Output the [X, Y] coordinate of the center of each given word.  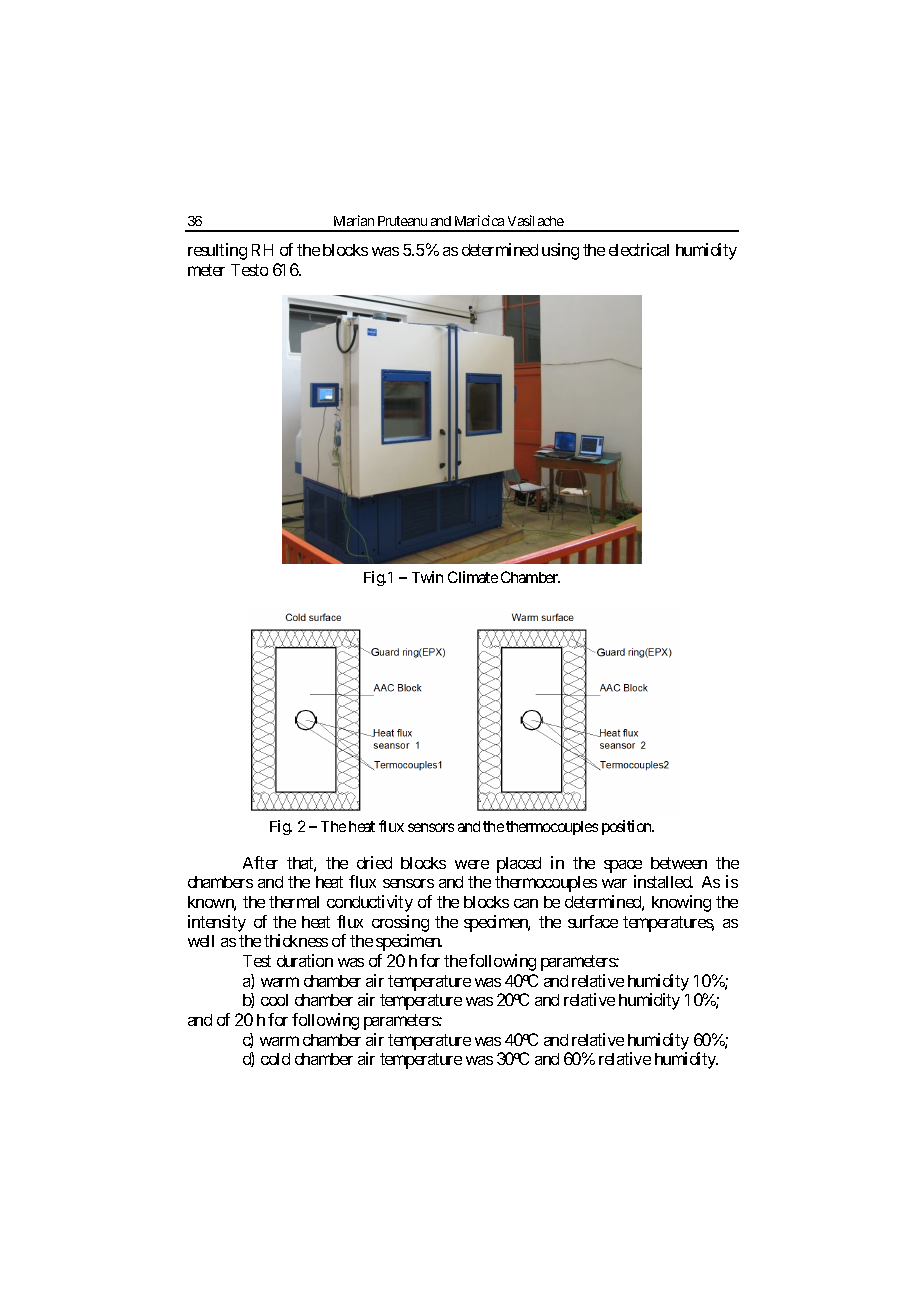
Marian [354, 220]
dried [374, 862]
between [679, 863]
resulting [217, 251]
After [260, 862]
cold [275, 1059]
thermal [294, 902]
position [628, 827]
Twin [427, 577]
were [472, 864]
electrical [639, 249]
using [560, 251]
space [623, 866]
